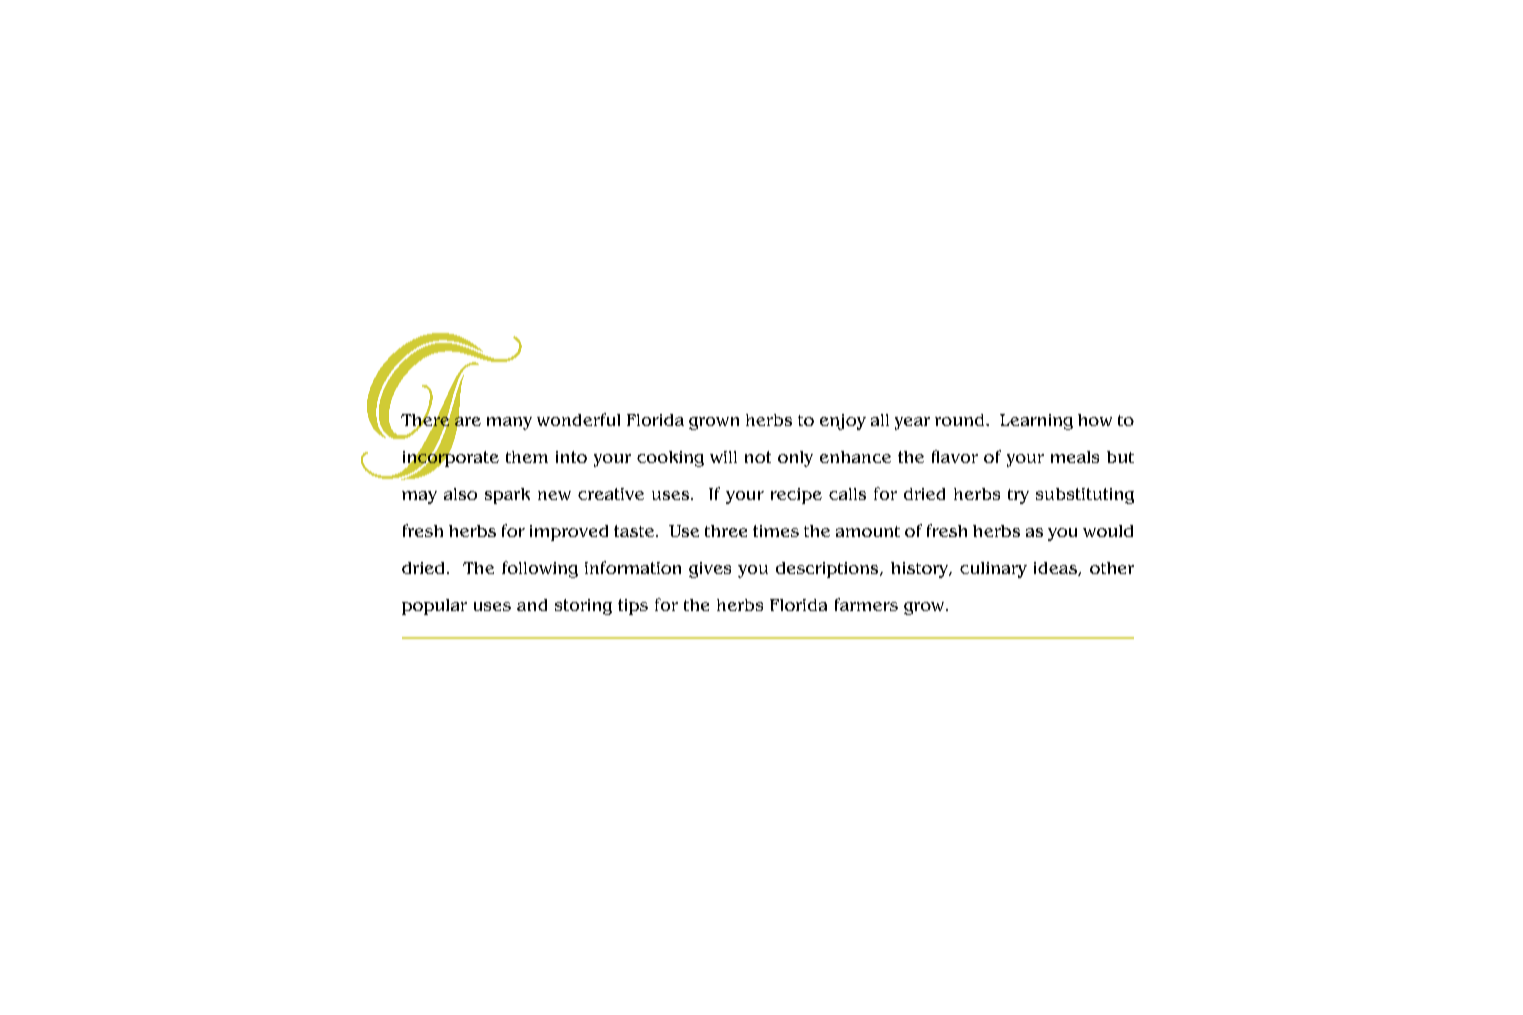 This screenshot has height=1015, width=1523. What do you see at coordinates (828, 570) in the screenshot?
I see `descriptions` at bounding box center [828, 570].
